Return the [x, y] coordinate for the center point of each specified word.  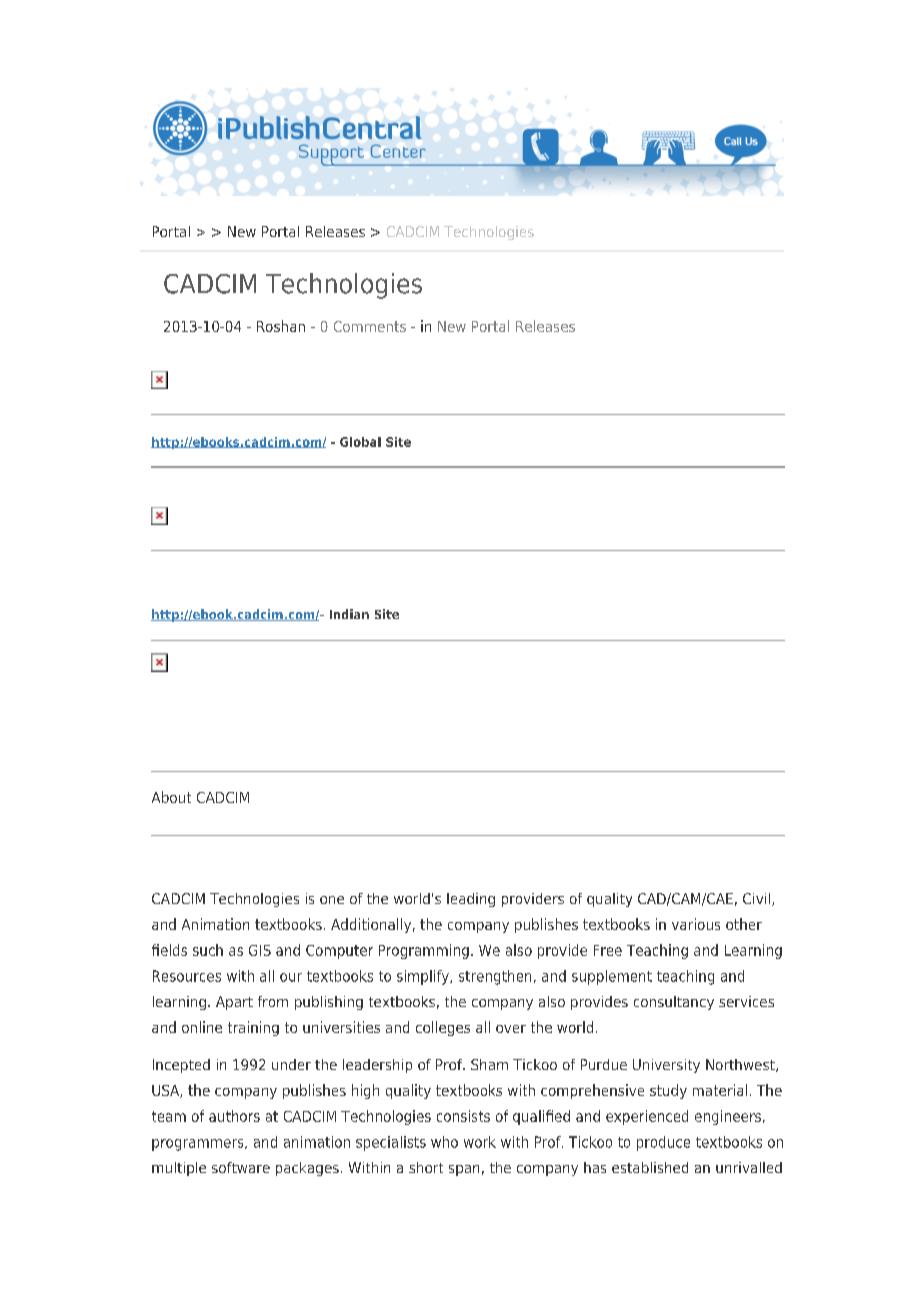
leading [471, 900]
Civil [756, 898]
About [171, 797]
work [480, 1142]
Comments [370, 326]
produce [663, 1143]
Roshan [281, 326]
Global [360, 442]
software [241, 1167]
